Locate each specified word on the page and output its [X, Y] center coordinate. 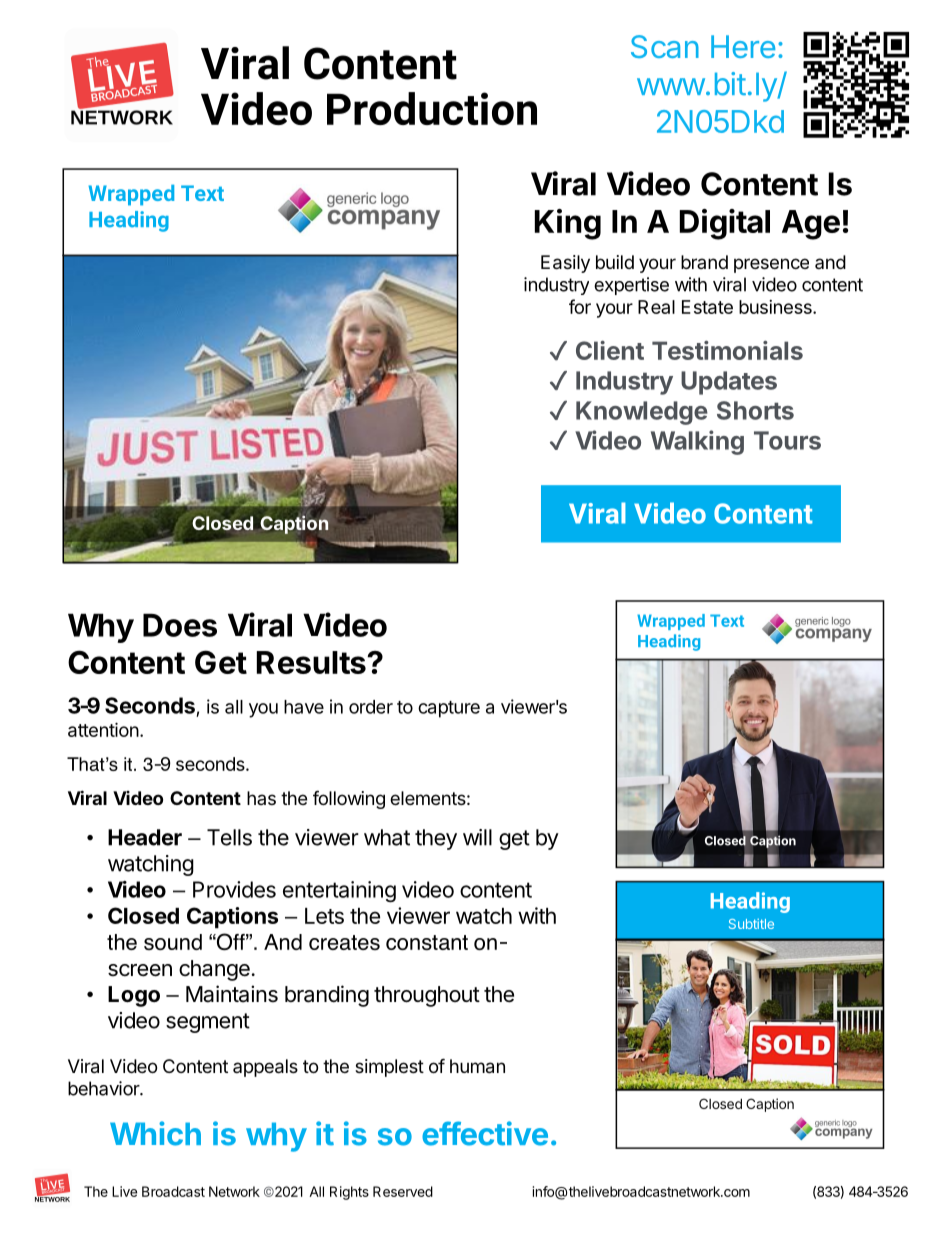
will [477, 837]
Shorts [755, 410]
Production [432, 108]
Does [180, 625]
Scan [665, 46]
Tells [229, 837]
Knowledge [642, 413]
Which [155, 1133]
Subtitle [751, 924]
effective [485, 1133]
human [477, 1066]
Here [743, 46]
